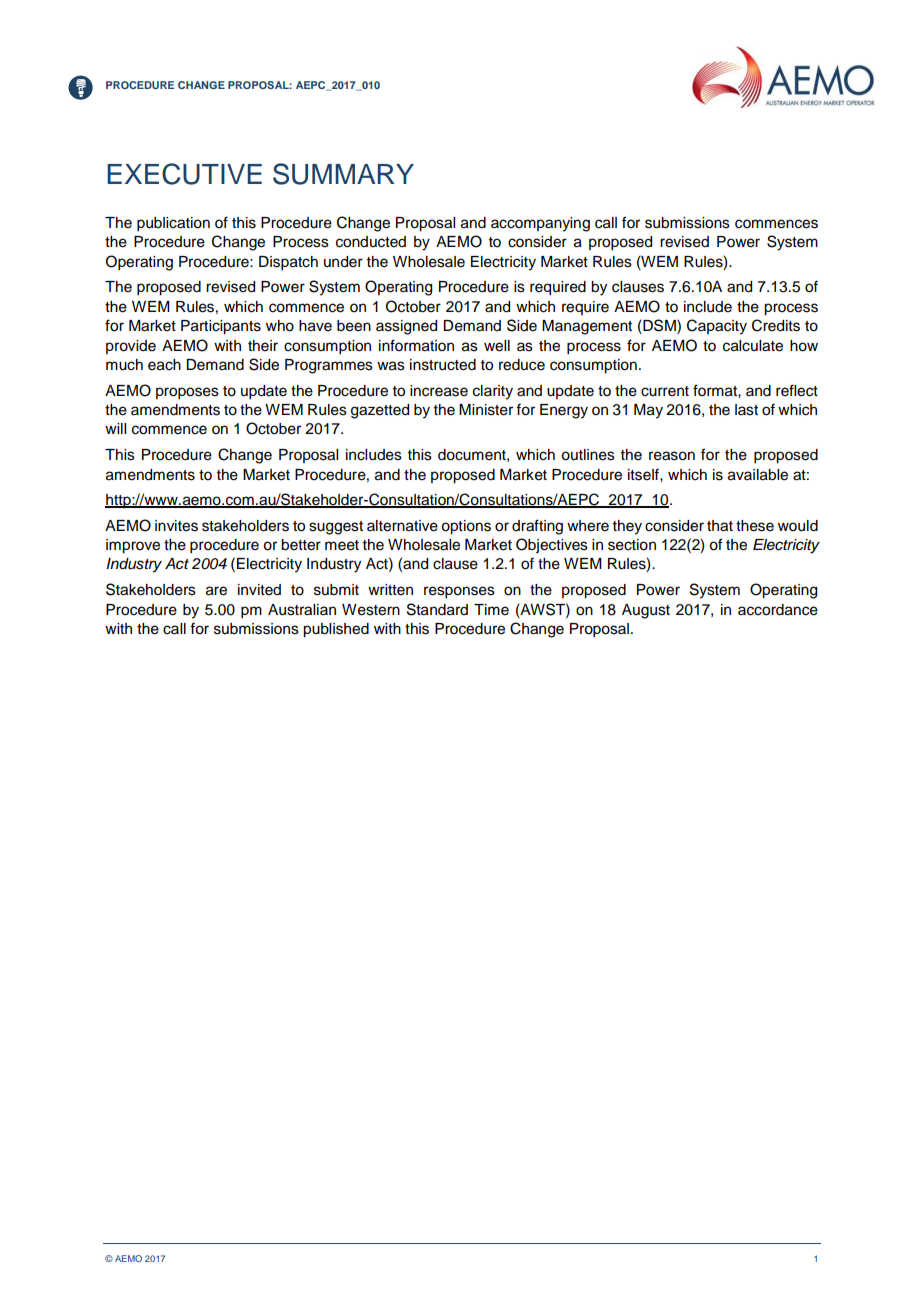 Image resolution: width=924 pixels, height=1308 pixels. I want to click on outlines, so click(588, 455).
